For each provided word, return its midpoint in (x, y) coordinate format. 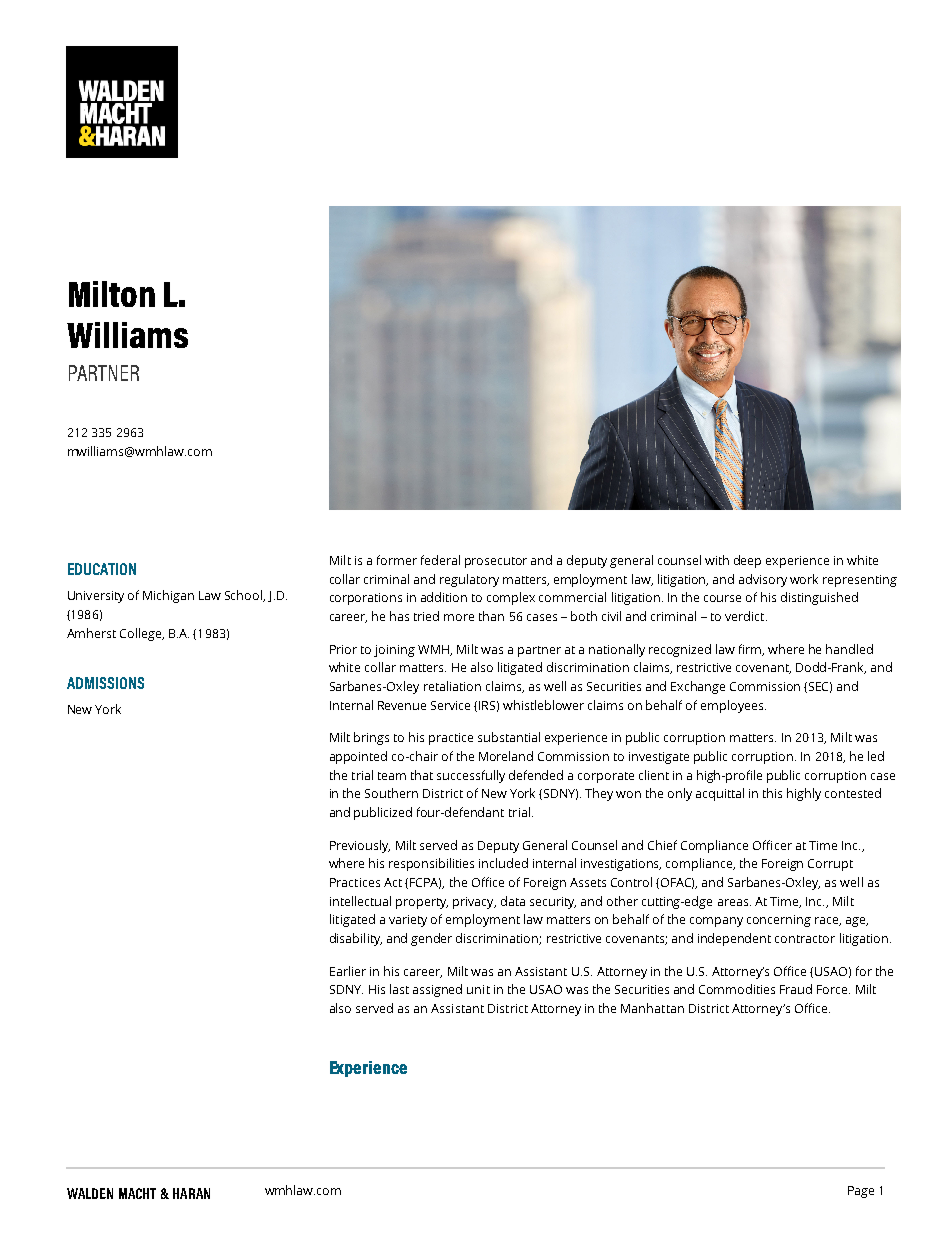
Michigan (168, 596)
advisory (763, 580)
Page (861, 1192)
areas (733, 902)
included (503, 863)
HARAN (191, 1193)
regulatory (469, 580)
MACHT (137, 1193)
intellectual (360, 901)
